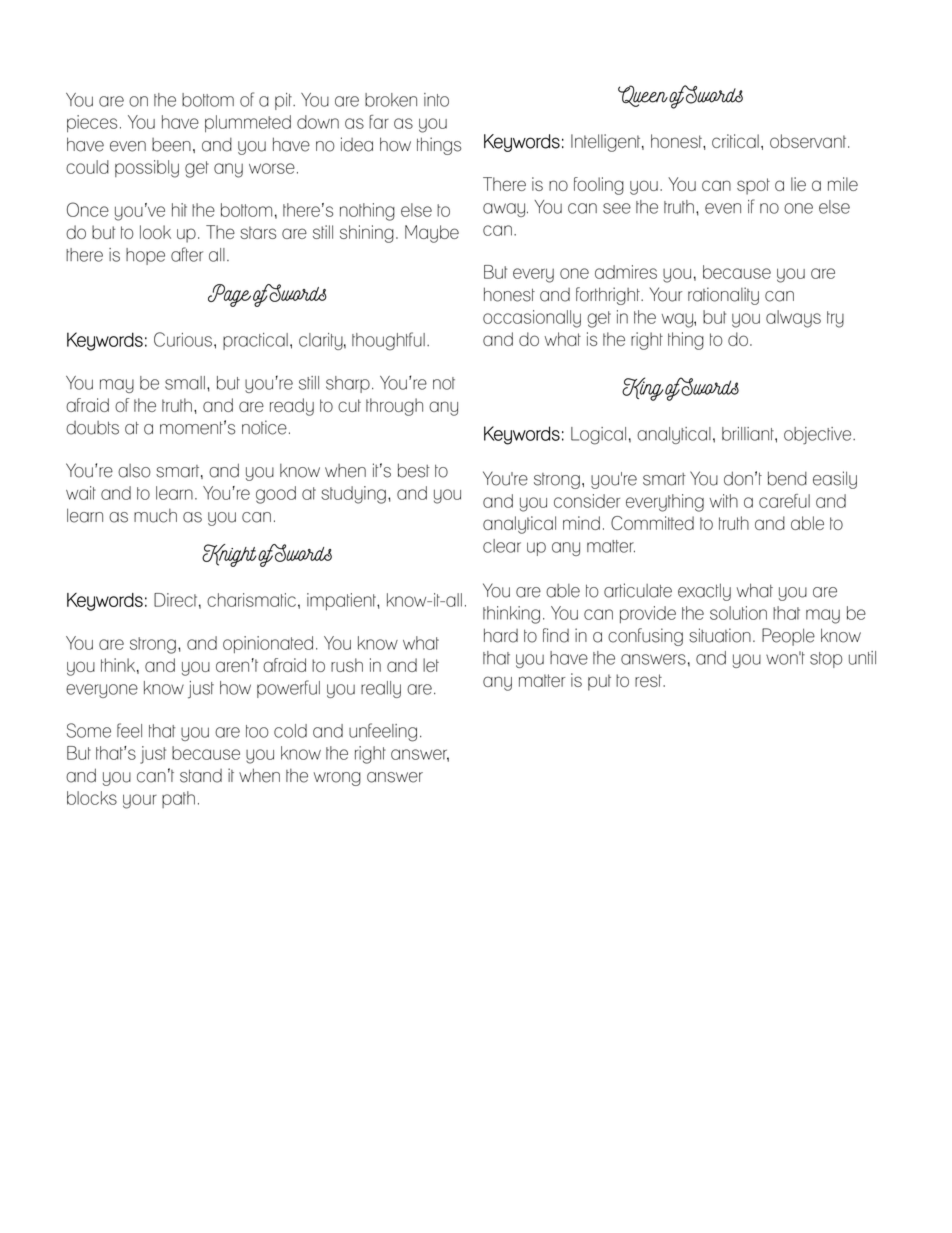  What do you see at coordinates (788, 637) in the image?
I see `People` at bounding box center [788, 637].
